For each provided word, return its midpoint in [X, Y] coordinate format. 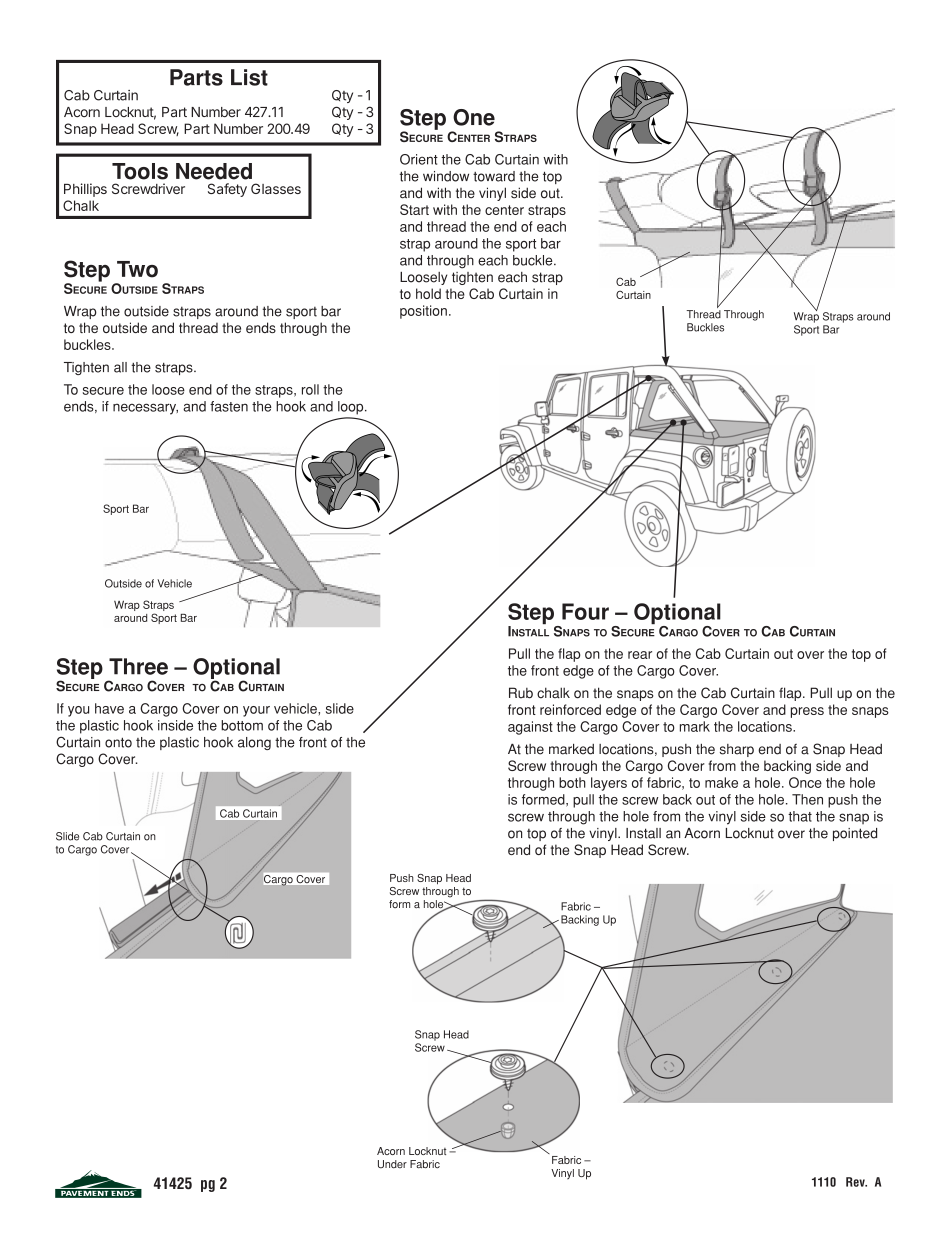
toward [494, 176]
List [249, 77]
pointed [855, 834]
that [800, 816]
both [572, 782]
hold [428, 293]
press [807, 712]
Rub [521, 693]
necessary [145, 409]
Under [392, 1164]
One [474, 117]
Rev [856, 1182]
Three [138, 666]
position [423, 312]
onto [118, 743]
